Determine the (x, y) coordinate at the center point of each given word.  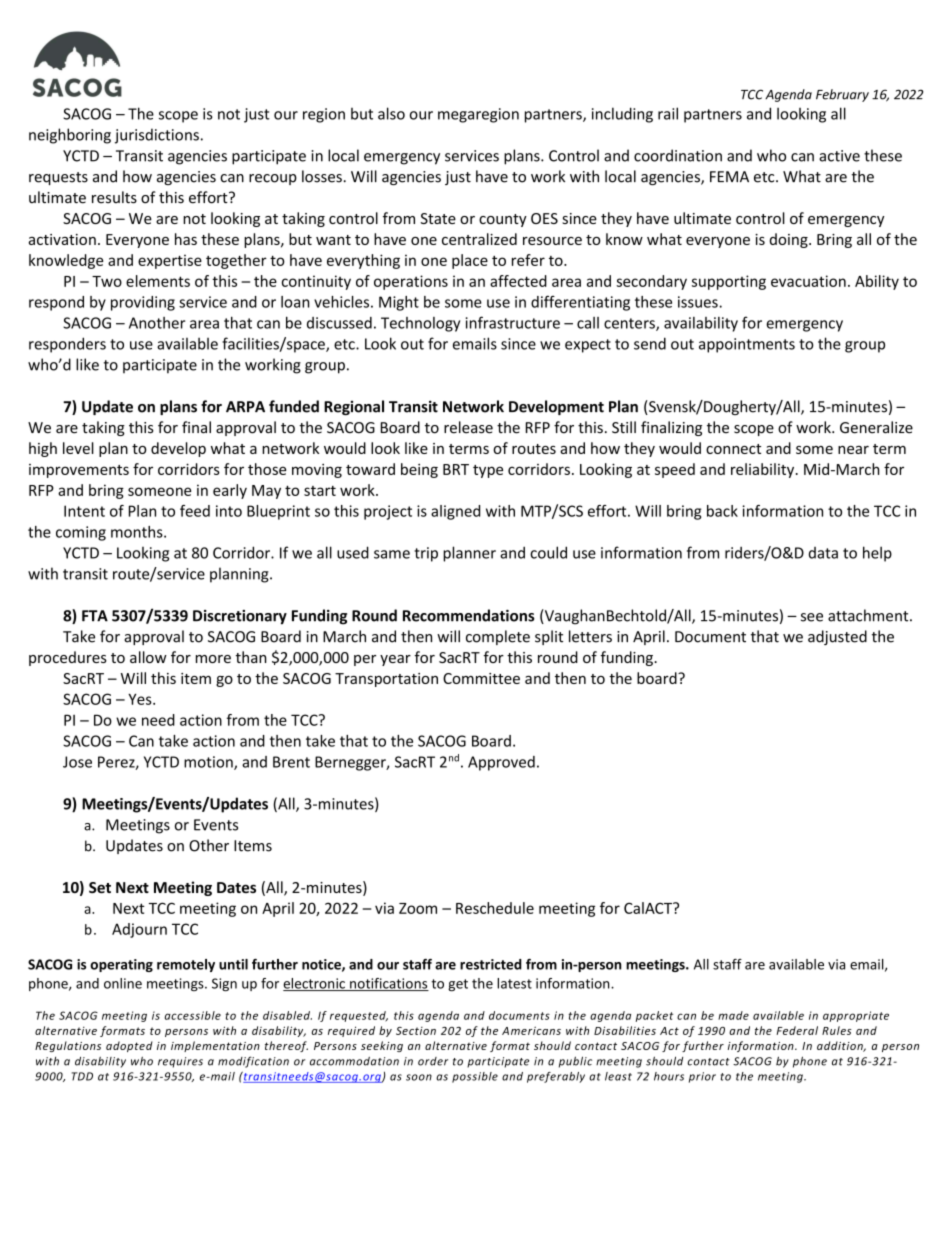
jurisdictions (157, 136)
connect (733, 449)
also (391, 113)
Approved (501, 763)
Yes (141, 699)
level (78, 448)
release (468, 427)
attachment (869, 615)
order (433, 1061)
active (839, 156)
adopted (129, 1046)
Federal (797, 1030)
